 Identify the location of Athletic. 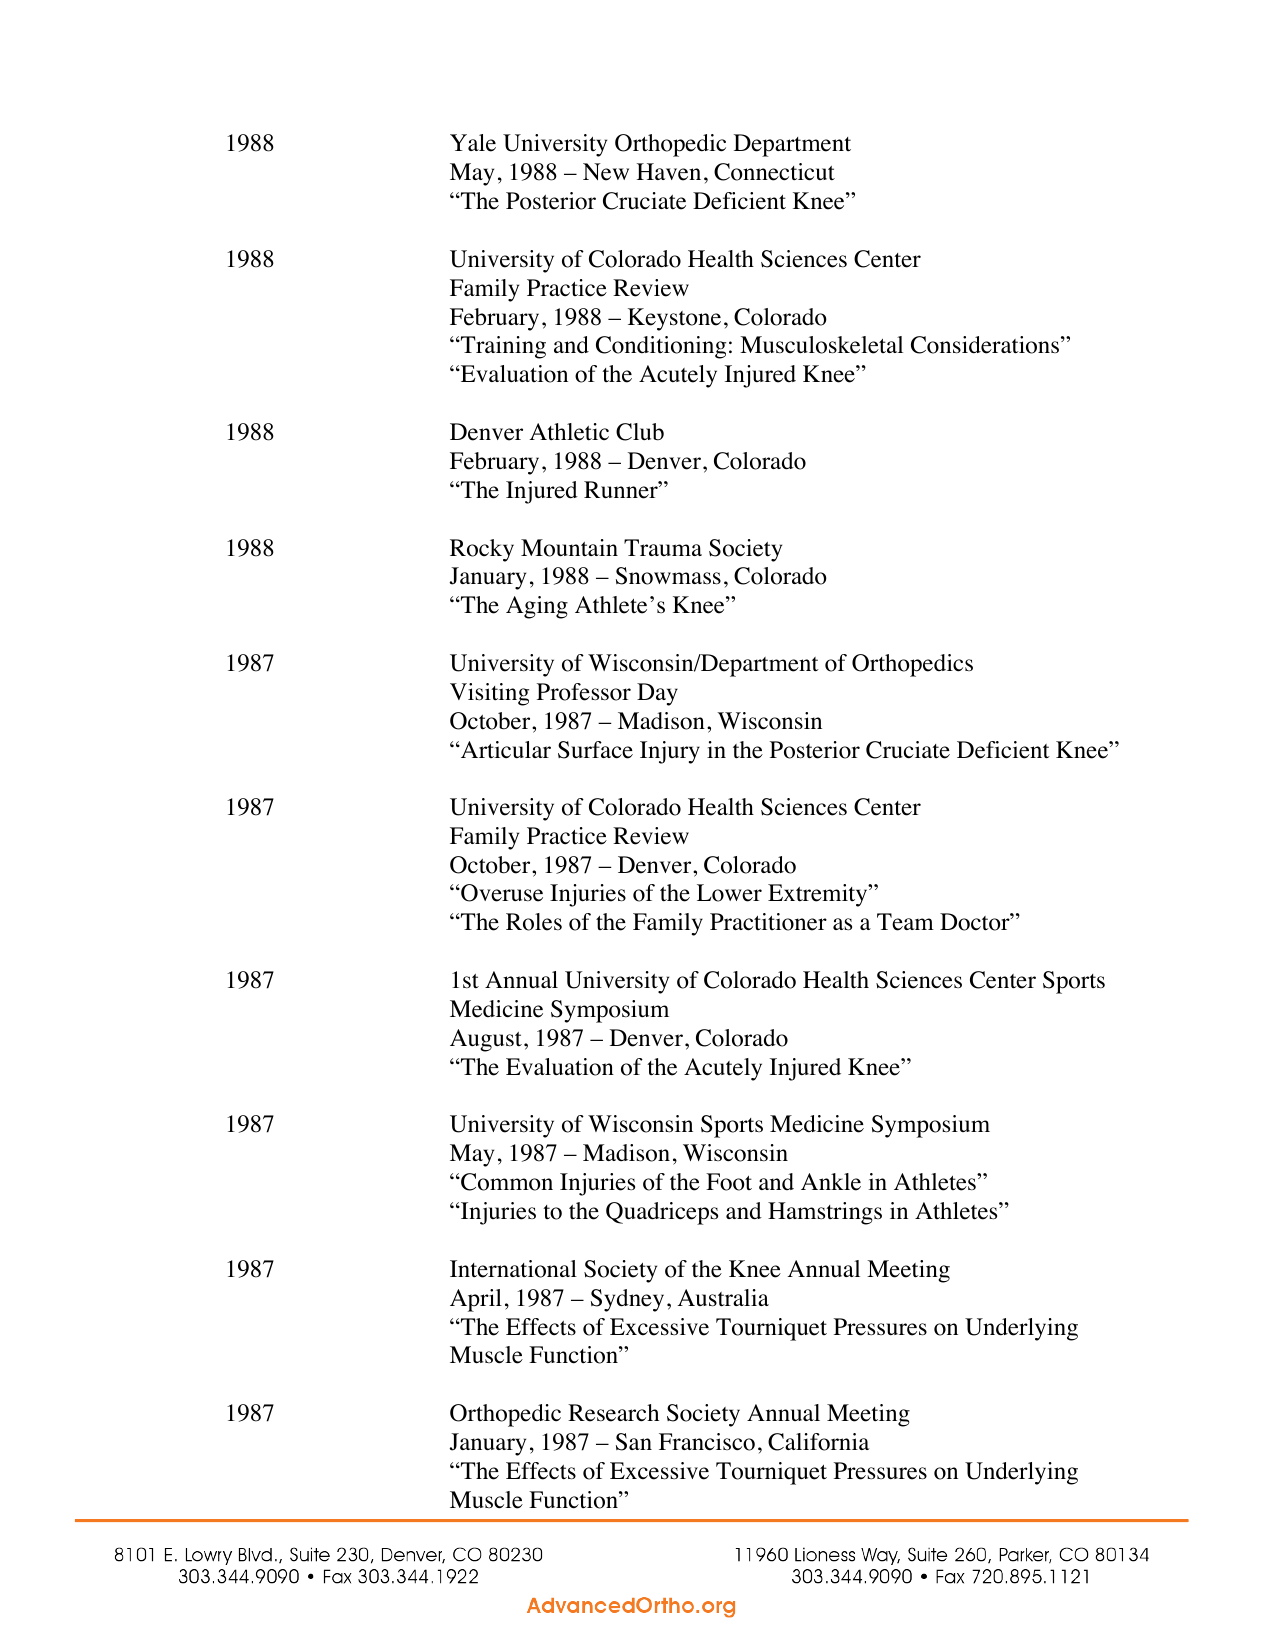
(569, 432).
